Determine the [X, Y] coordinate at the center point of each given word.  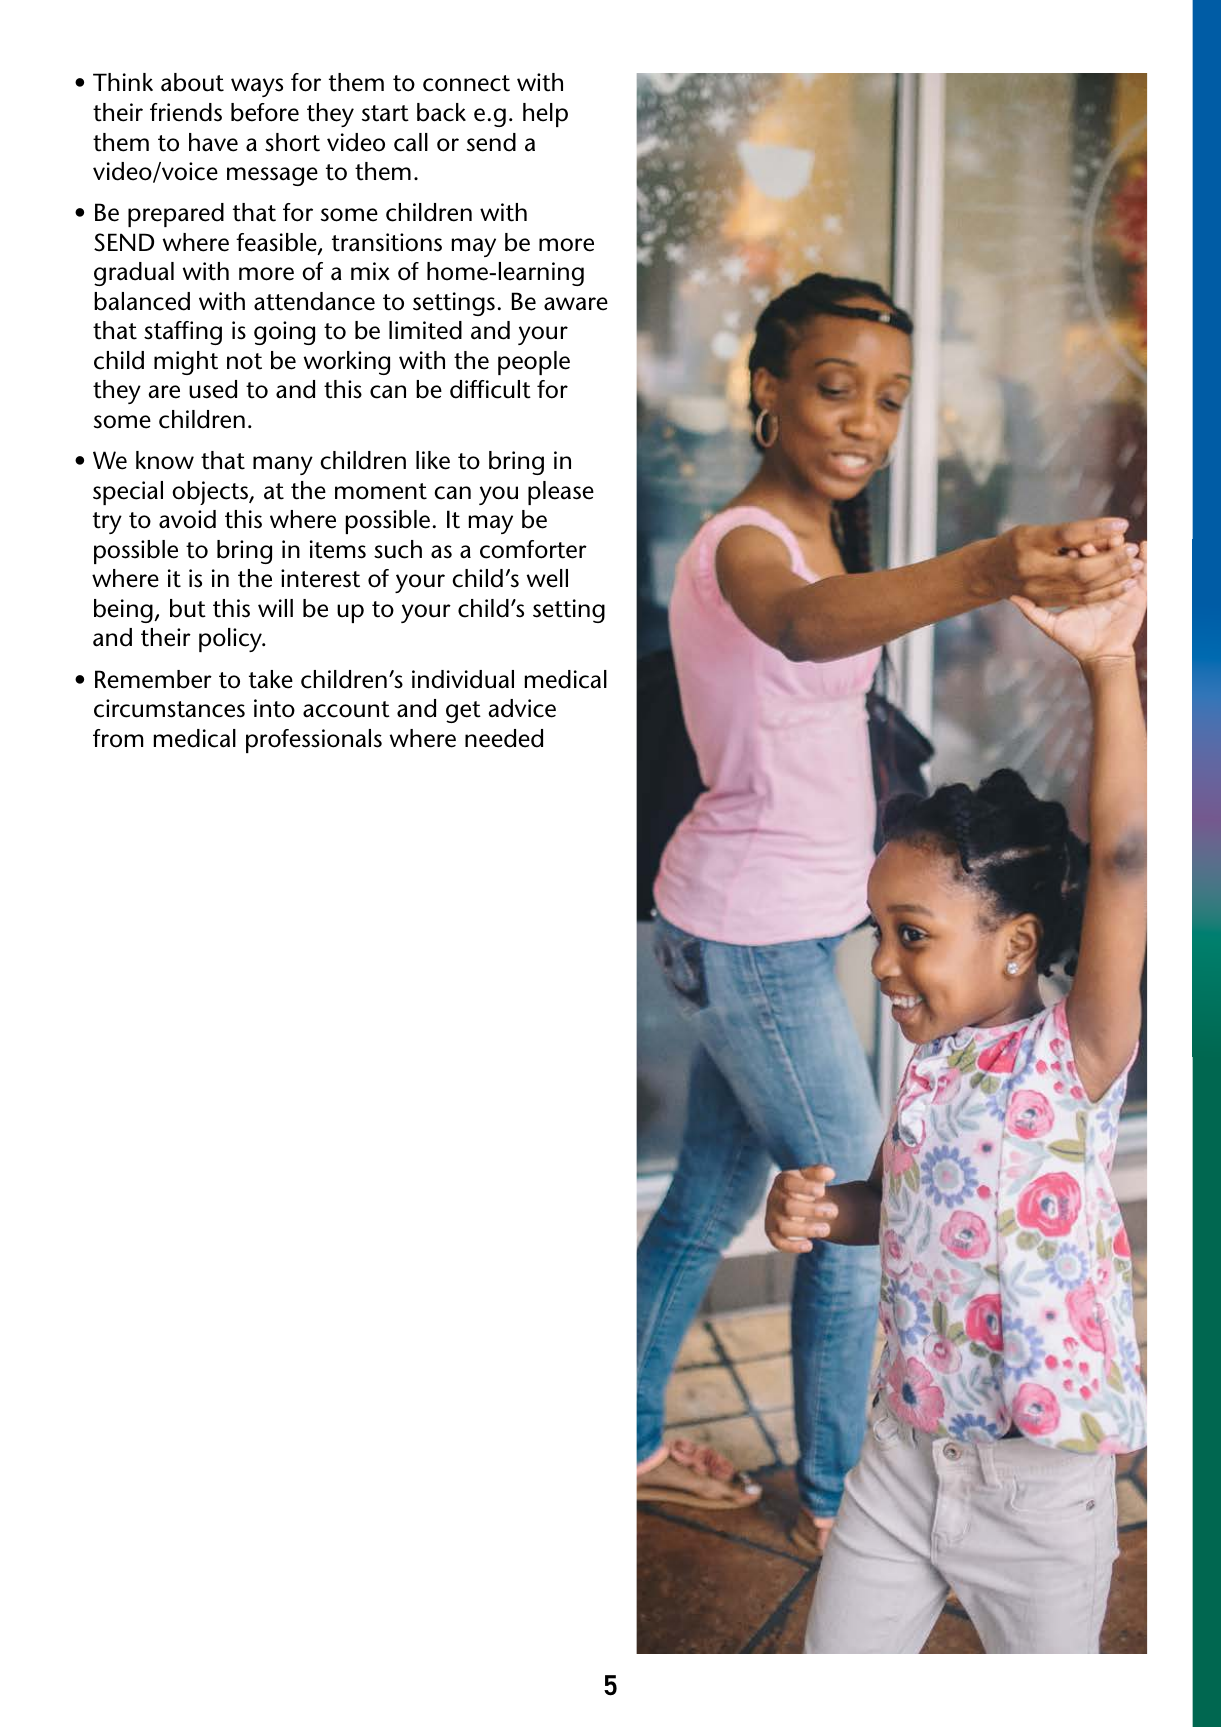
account [346, 709]
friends [186, 112]
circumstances [169, 708]
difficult [490, 389]
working [346, 363]
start [385, 113]
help [545, 115]
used [213, 389]
